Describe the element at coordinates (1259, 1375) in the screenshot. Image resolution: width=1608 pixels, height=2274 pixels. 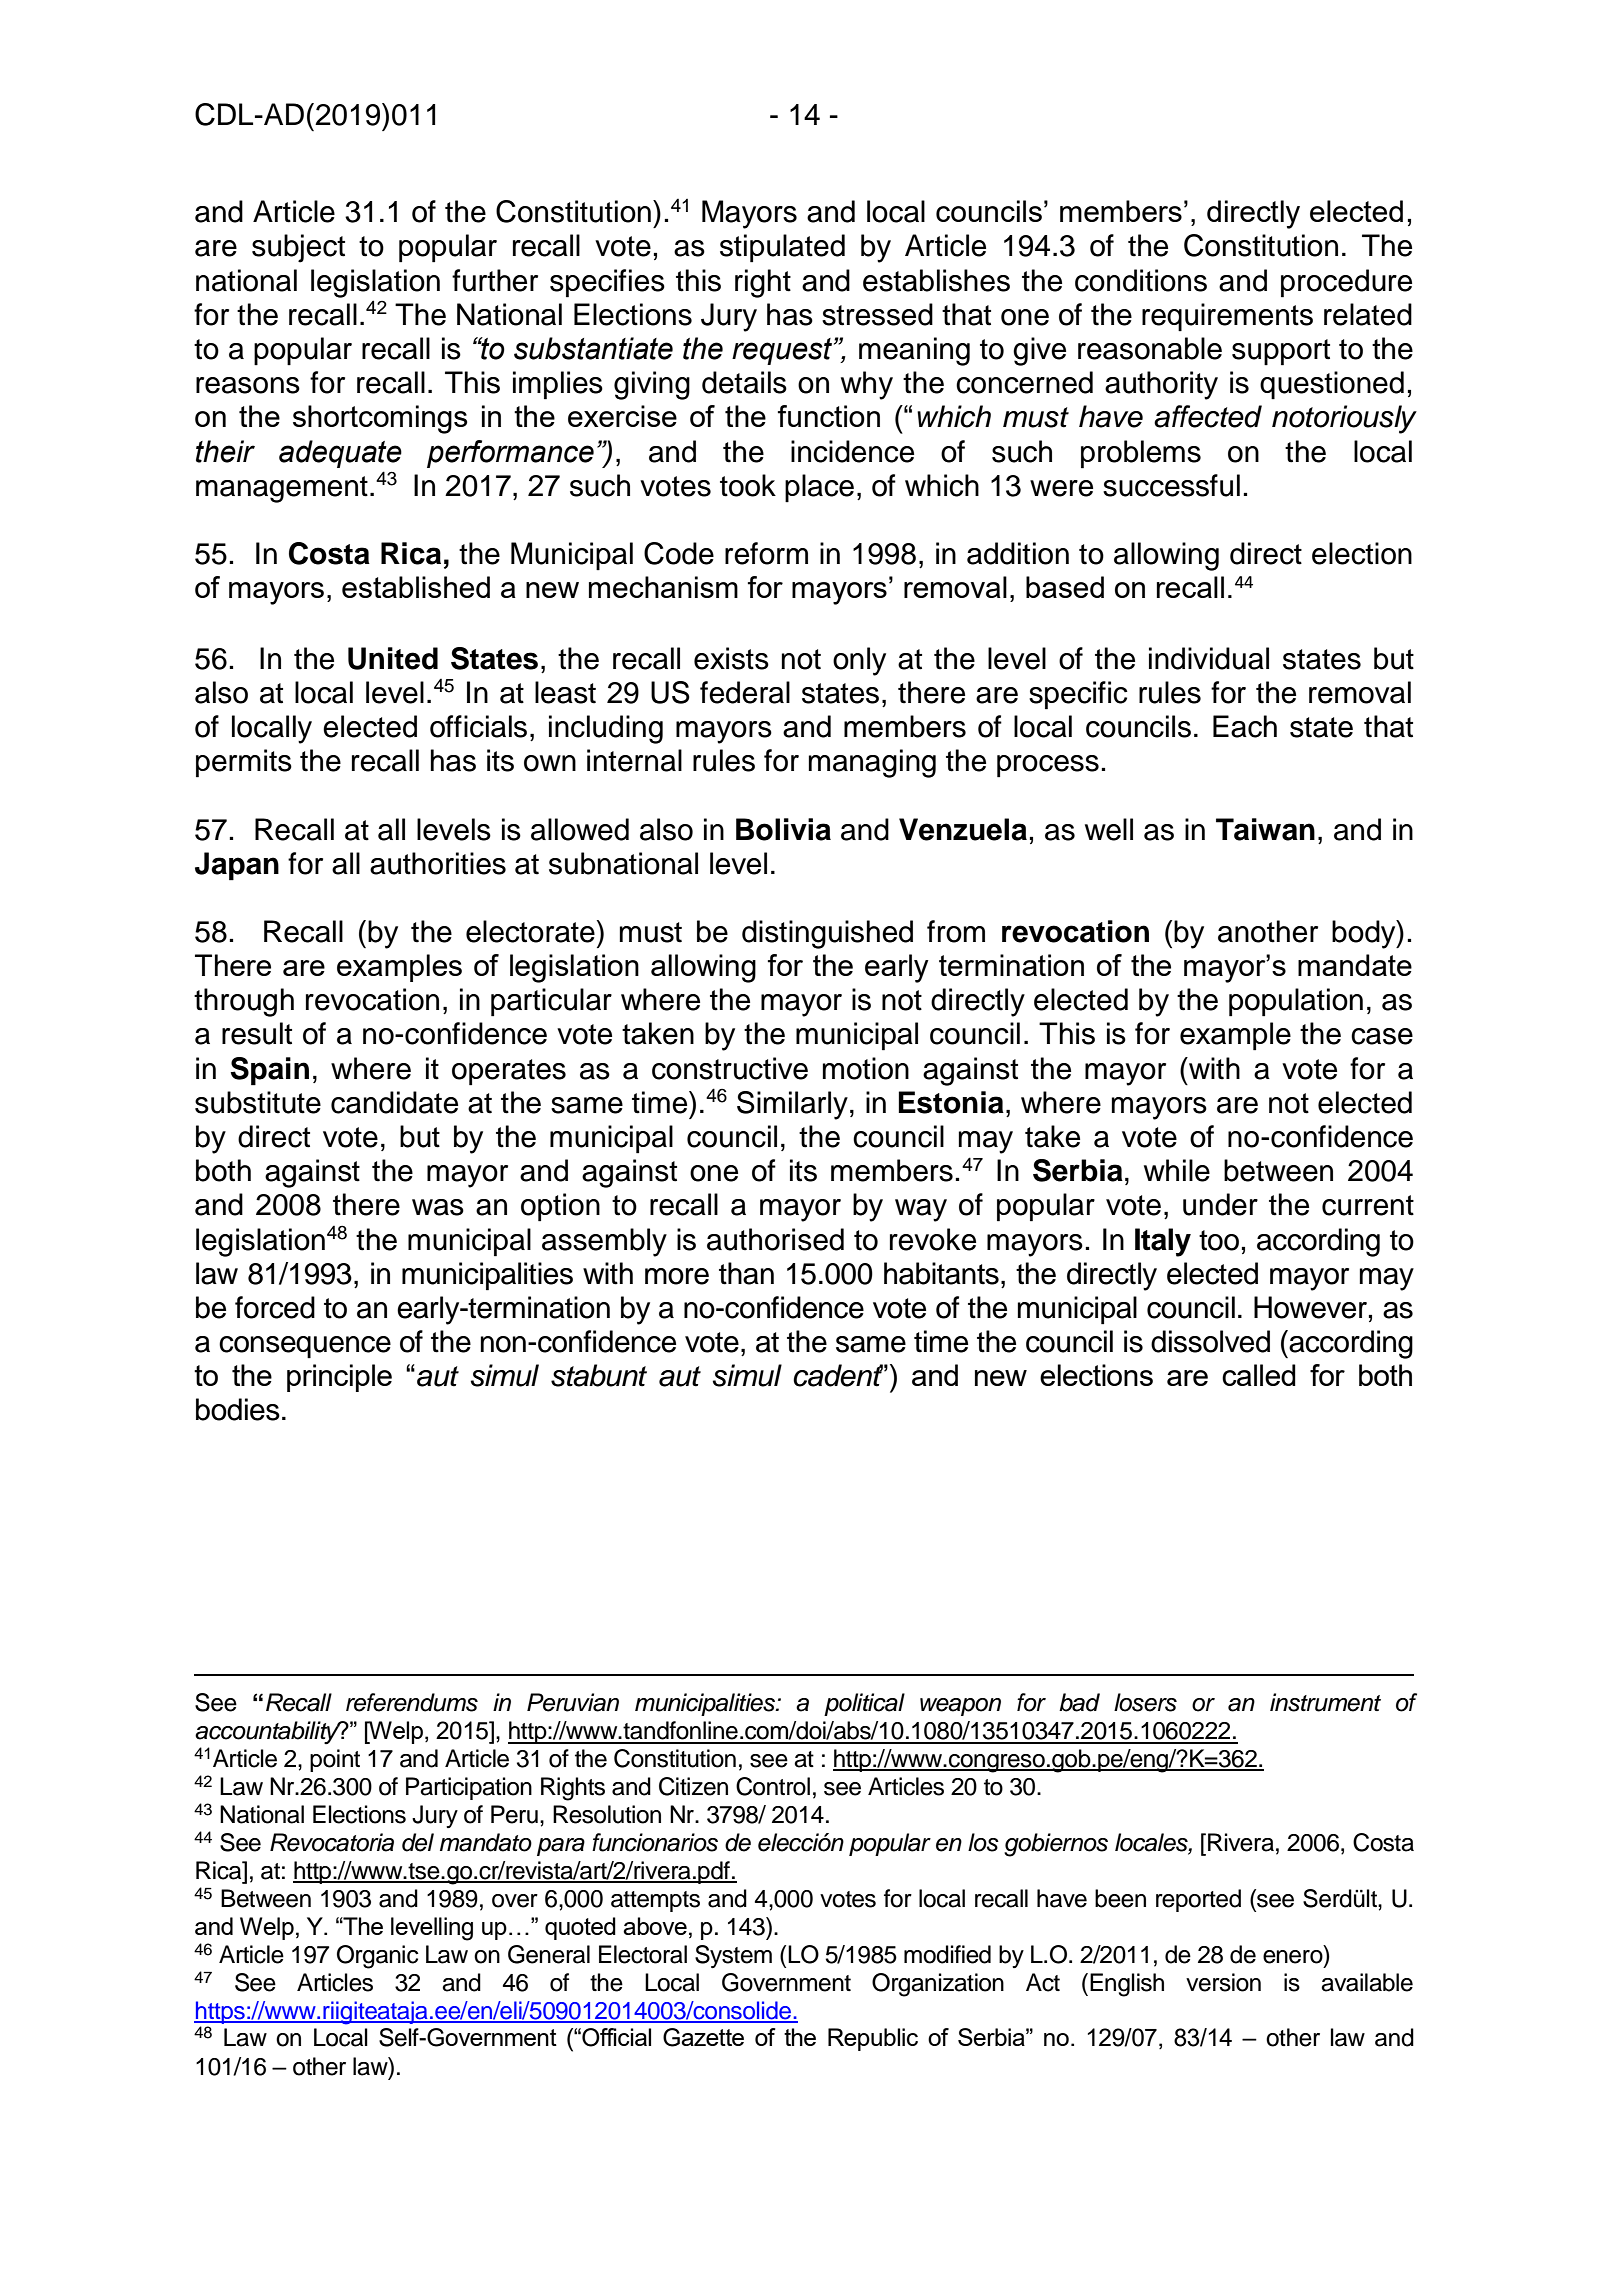
I see `called` at that location.
